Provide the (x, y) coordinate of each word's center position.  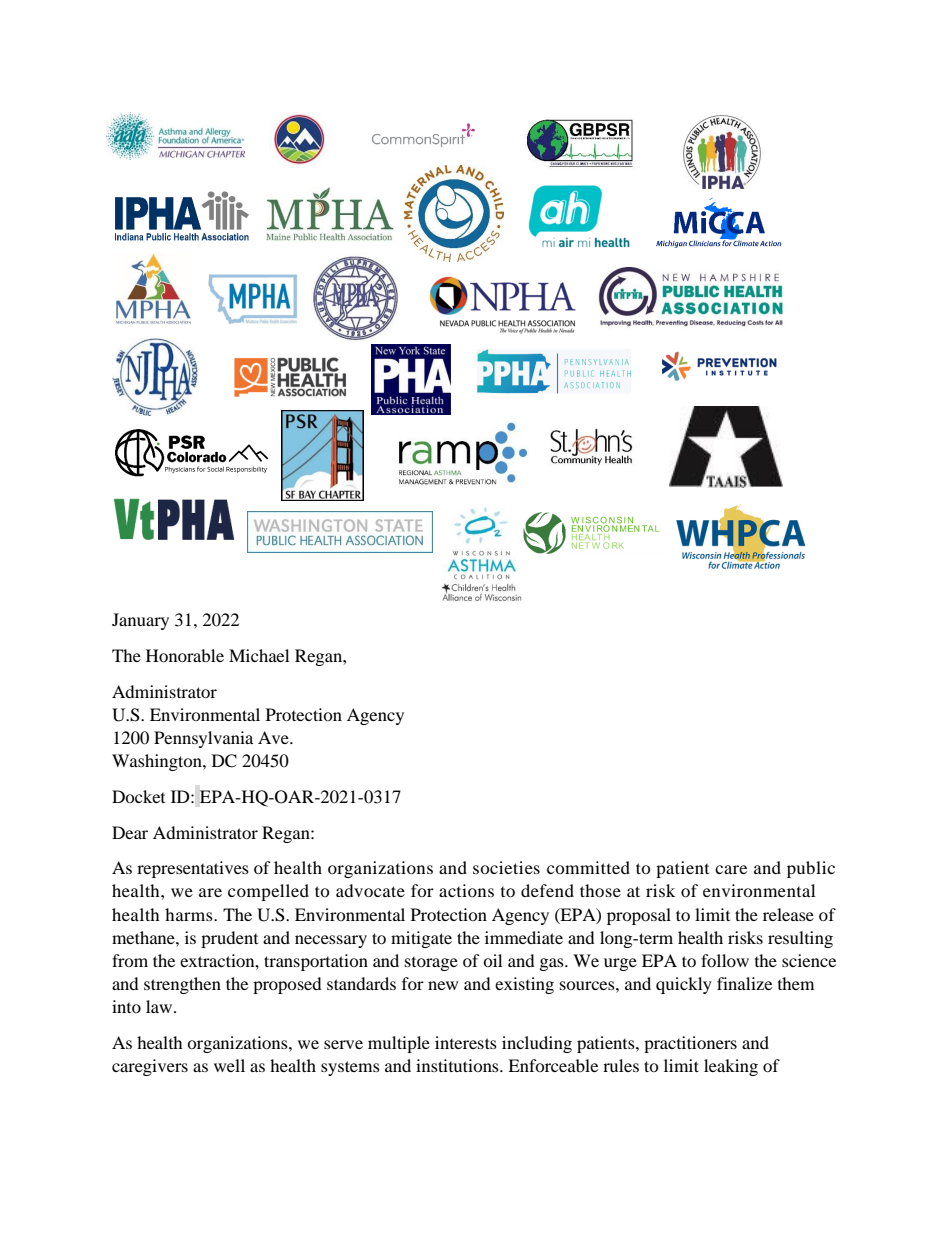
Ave (274, 737)
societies (506, 867)
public (811, 869)
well (229, 1065)
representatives (193, 869)
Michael (259, 655)
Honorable (185, 655)
